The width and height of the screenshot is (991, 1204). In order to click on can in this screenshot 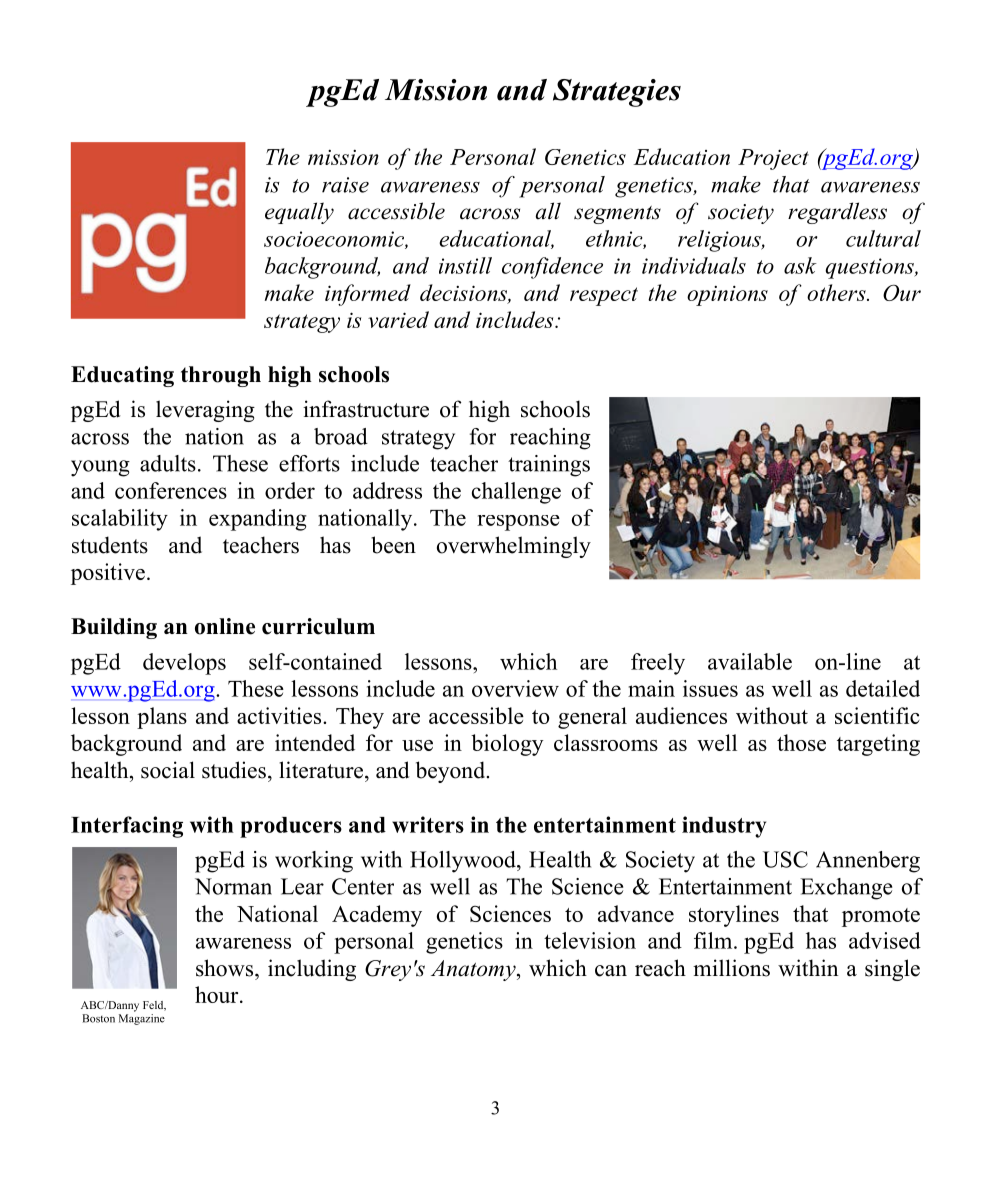, I will do `click(611, 971)`.
